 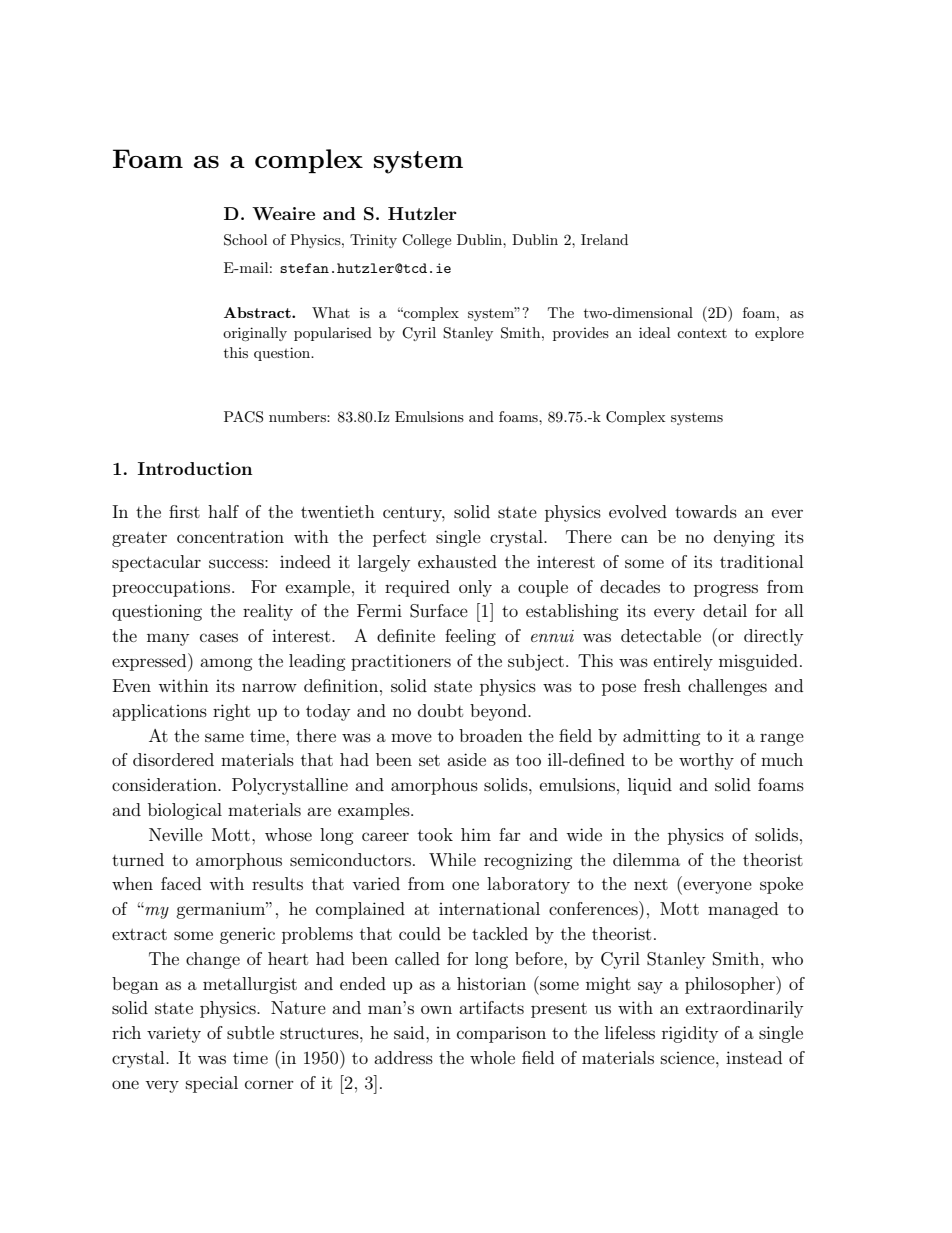 What do you see at coordinates (683, 662) in the screenshot?
I see `entirely` at bounding box center [683, 662].
